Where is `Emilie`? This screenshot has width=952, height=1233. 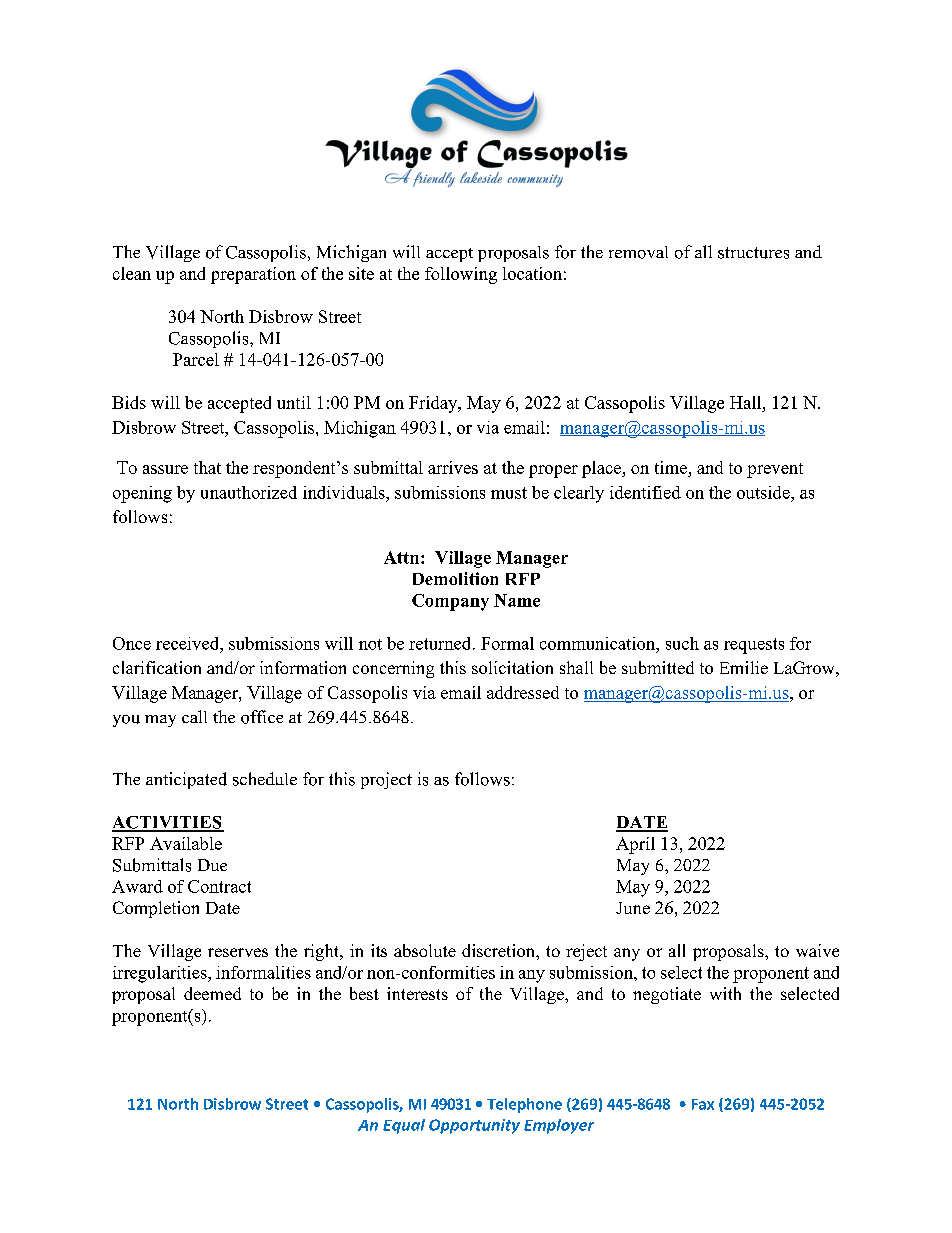 Emilie is located at coordinates (744, 667).
